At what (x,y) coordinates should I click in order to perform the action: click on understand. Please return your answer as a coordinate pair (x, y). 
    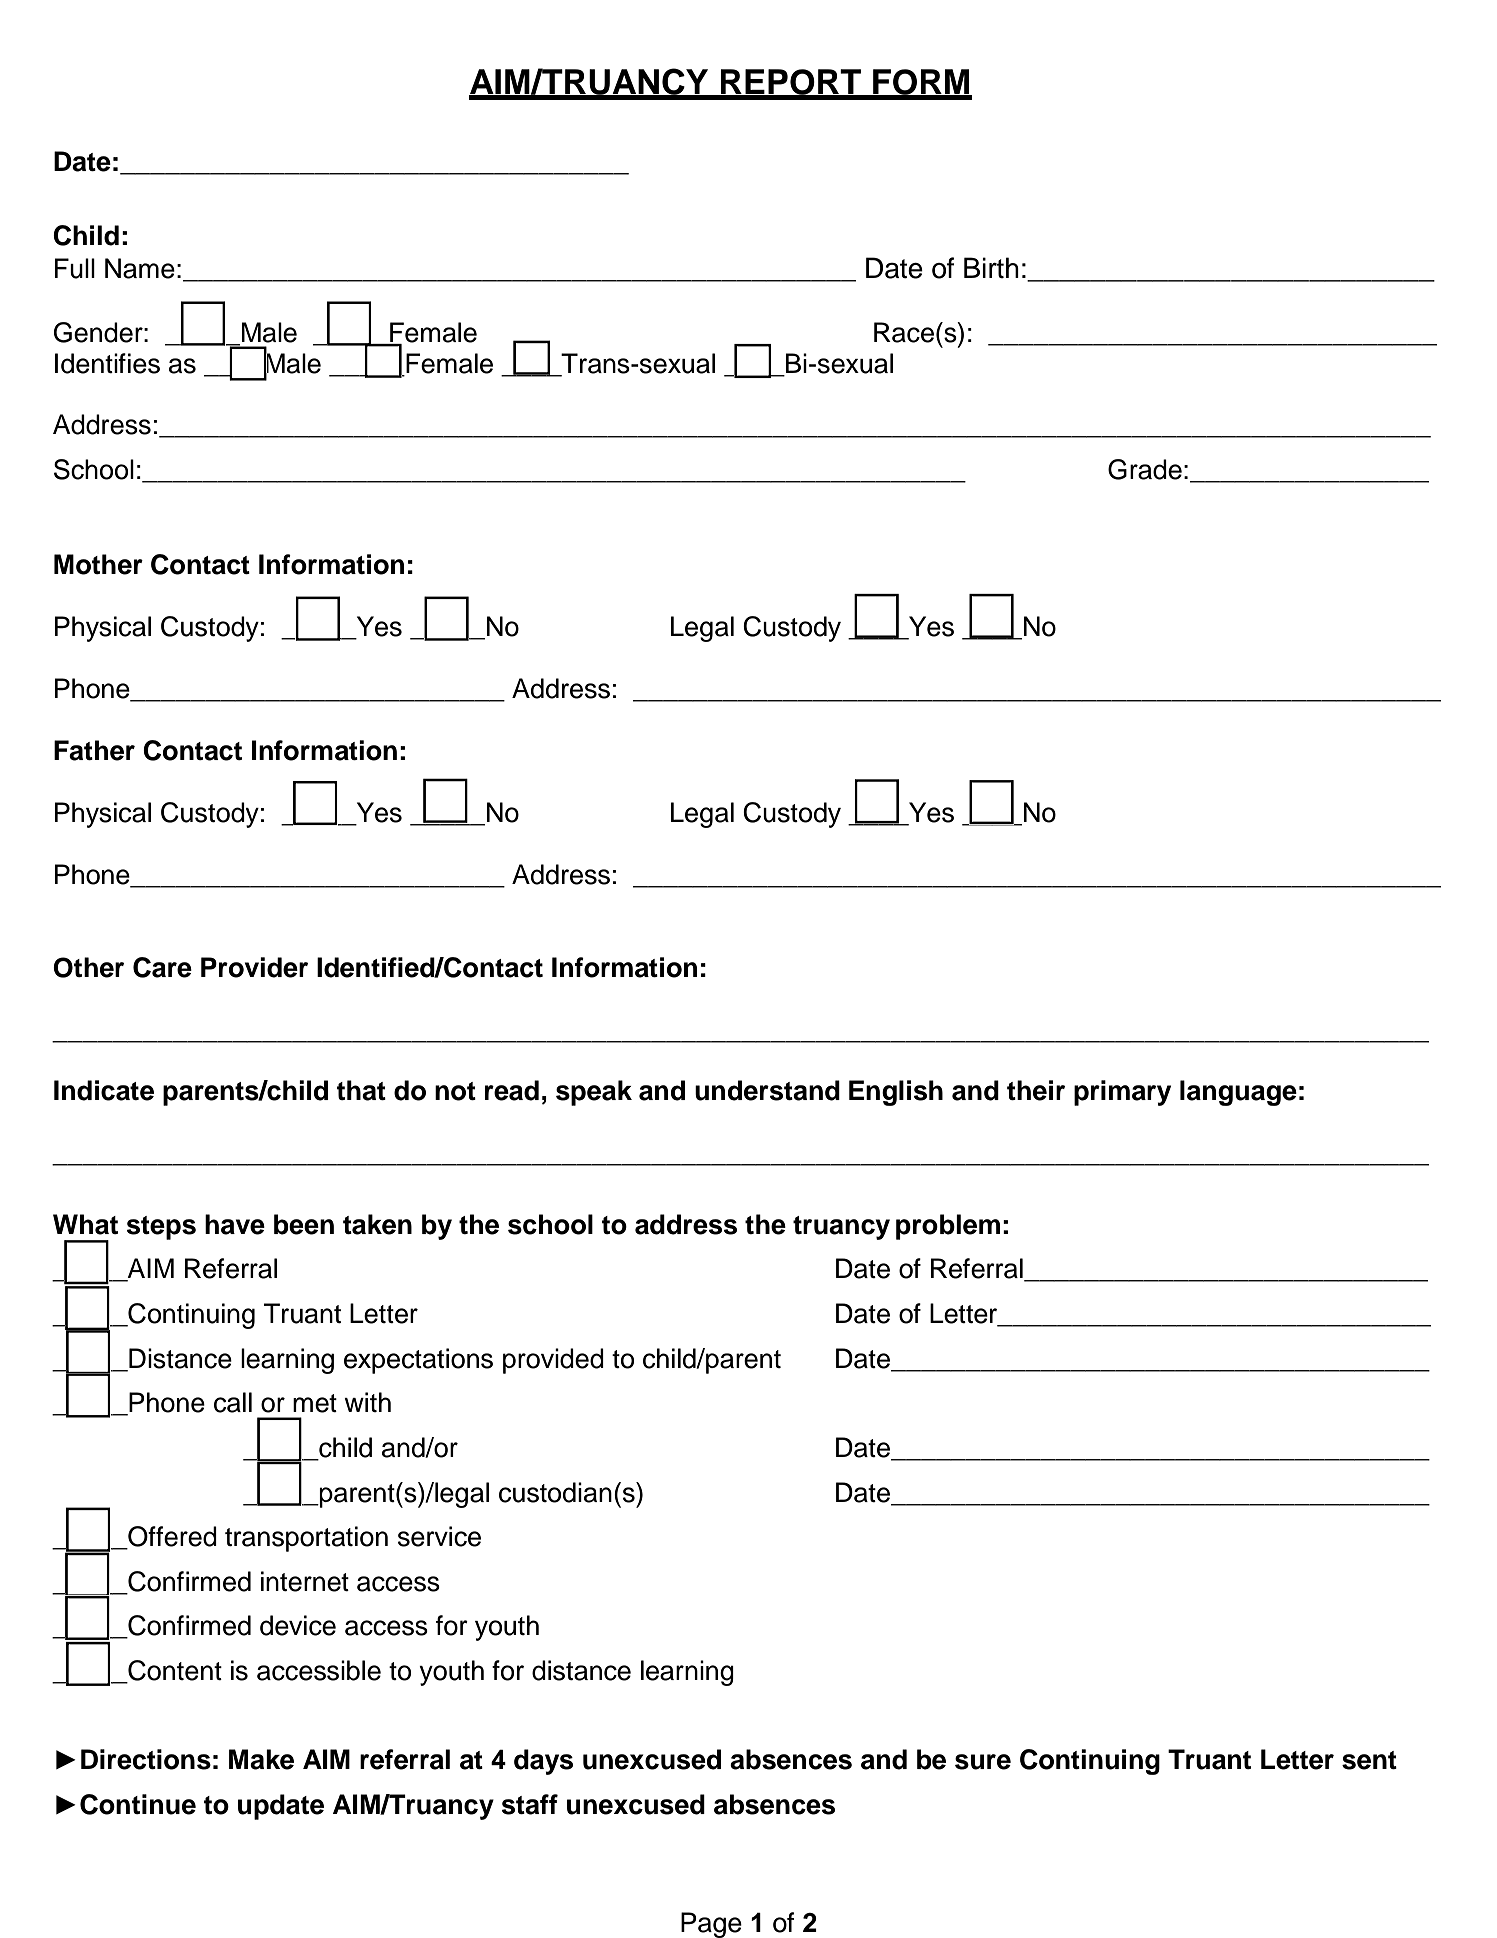
    Looking at the image, I should click on (767, 1090).
